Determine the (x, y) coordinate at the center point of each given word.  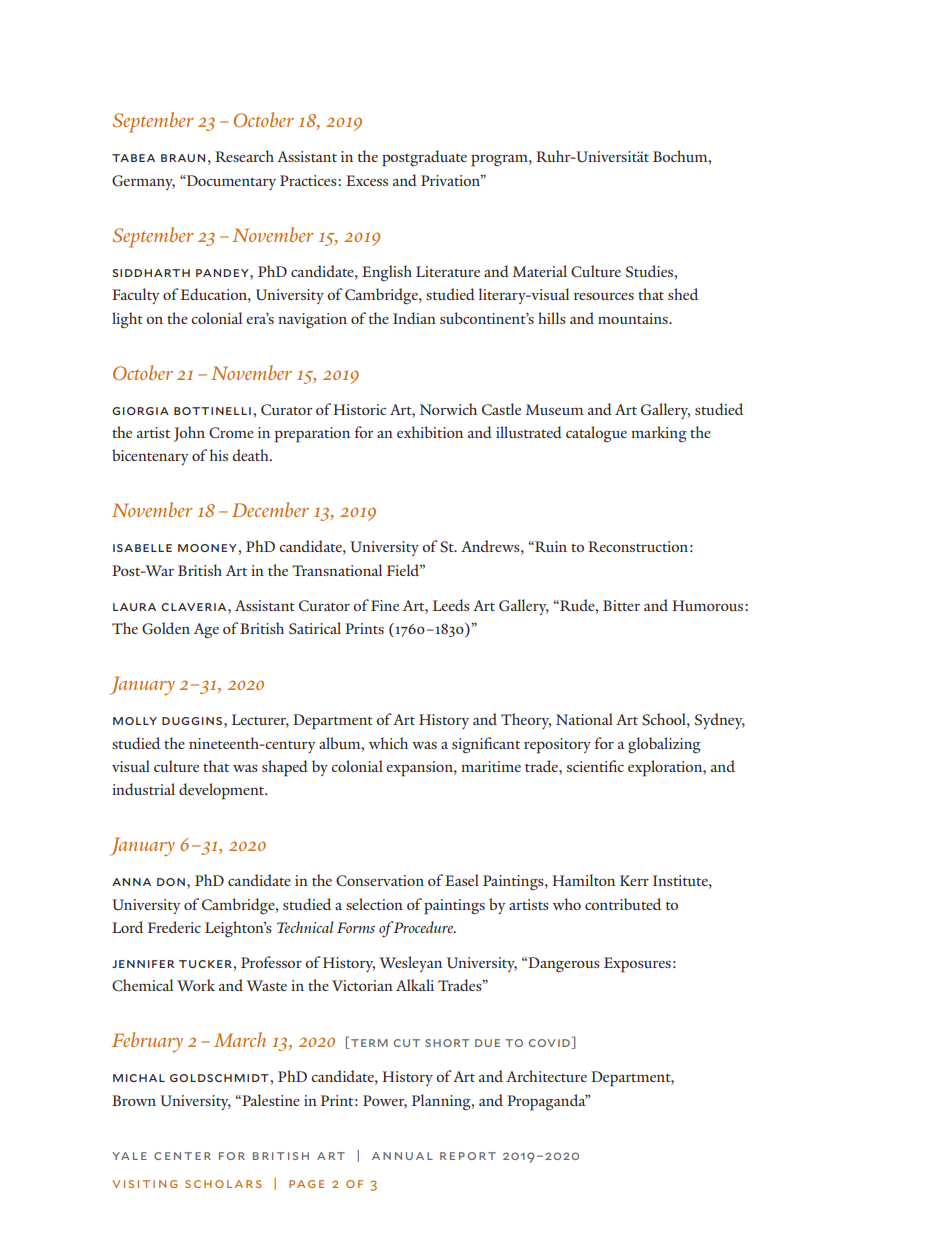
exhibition (430, 432)
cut (407, 1043)
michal (139, 1078)
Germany (143, 182)
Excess (367, 180)
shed (683, 294)
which (388, 743)
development (223, 791)
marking (659, 434)
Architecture (546, 1076)
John (189, 434)
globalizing (664, 745)
